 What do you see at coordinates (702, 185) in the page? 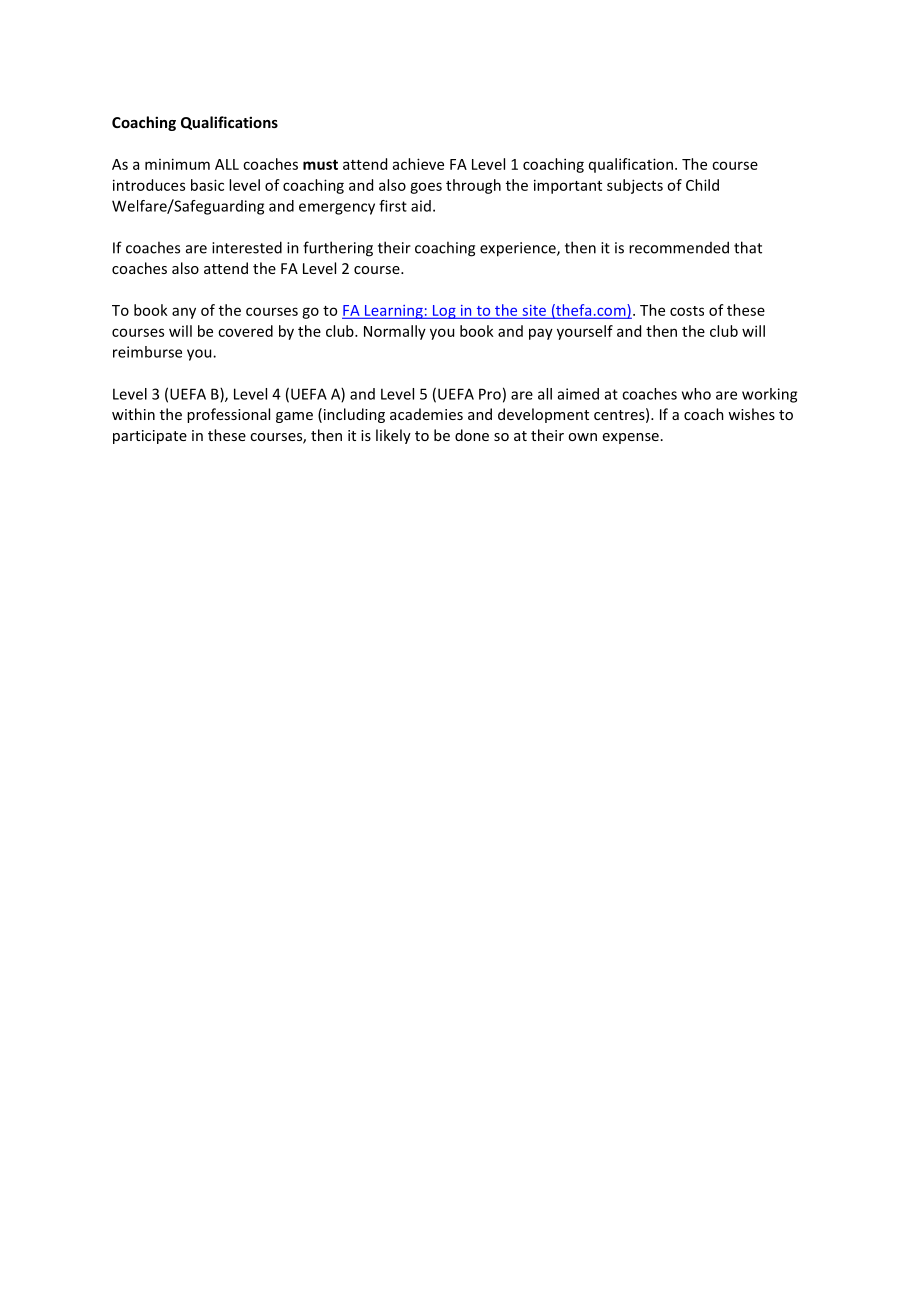
I see `Child` at bounding box center [702, 185].
